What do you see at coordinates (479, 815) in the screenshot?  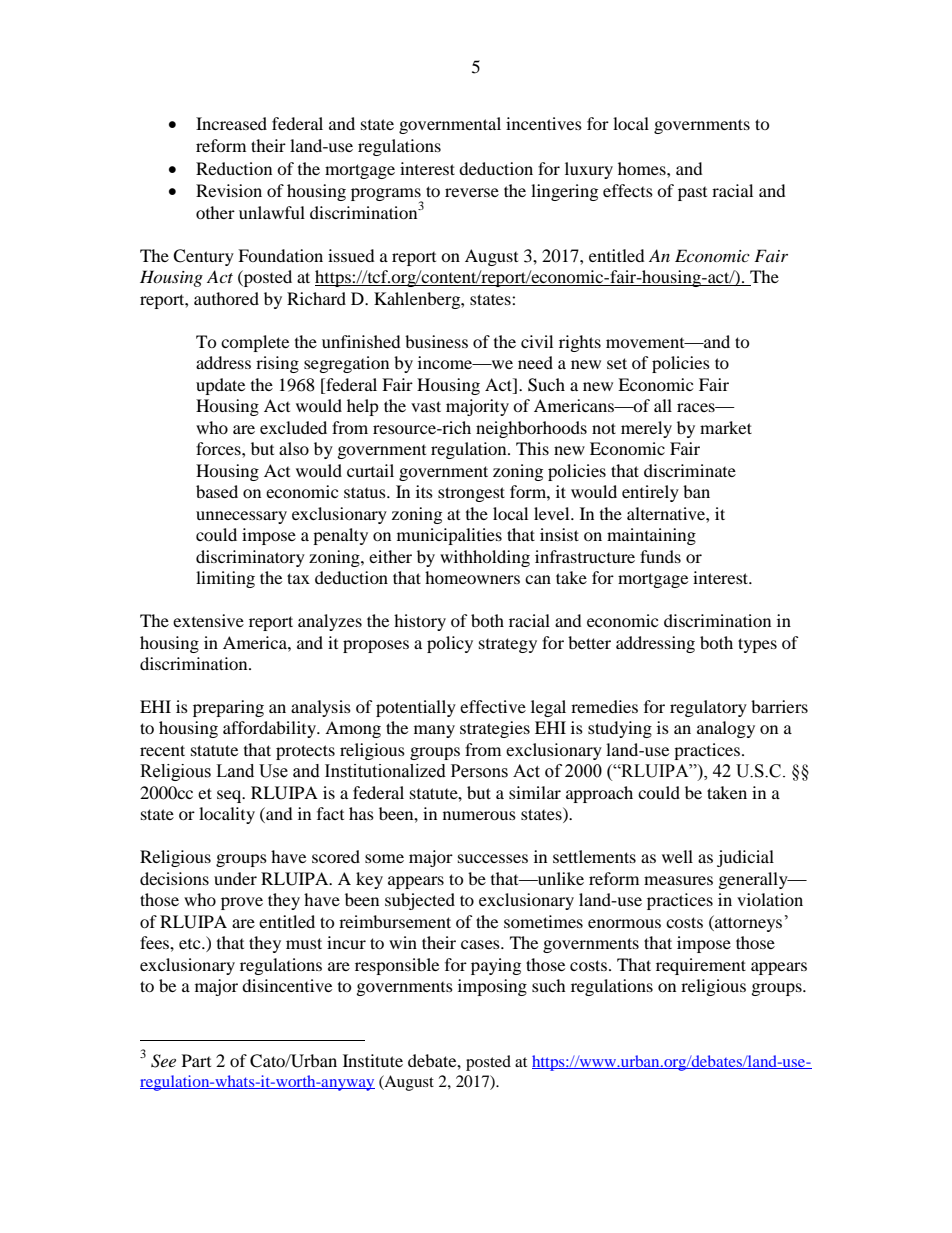 I see `numerous` at bounding box center [479, 815].
